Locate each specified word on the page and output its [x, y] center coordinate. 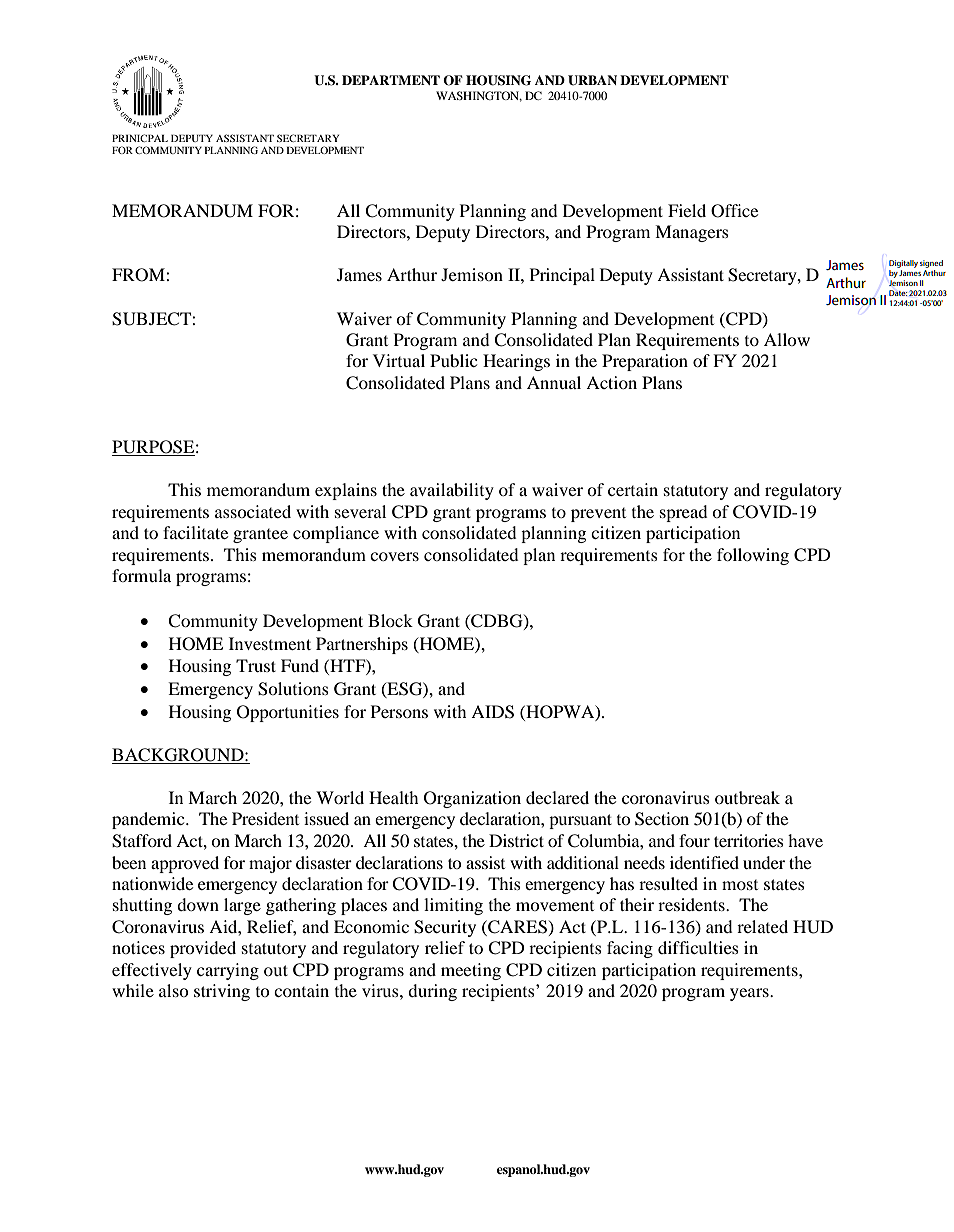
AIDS [492, 712]
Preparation [645, 362]
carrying [228, 971]
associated [253, 511]
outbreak [747, 797]
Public [453, 360]
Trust [256, 665]
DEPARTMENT [391, 80]
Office [734, 211]
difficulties [698, 947]
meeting [471, 971]
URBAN [592, 80]
